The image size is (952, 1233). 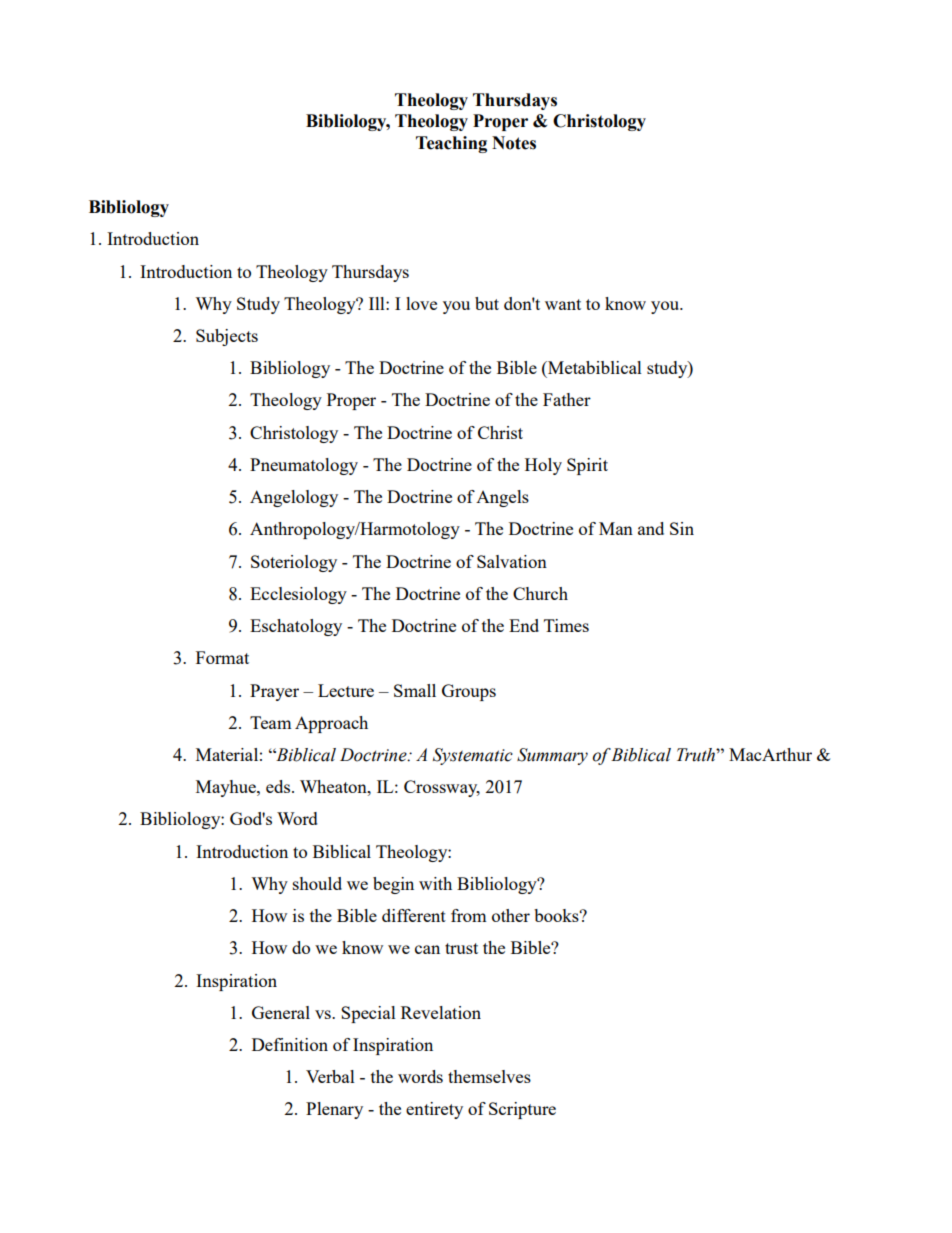 I want to click on Teaching, so click(x=451, y=144).
